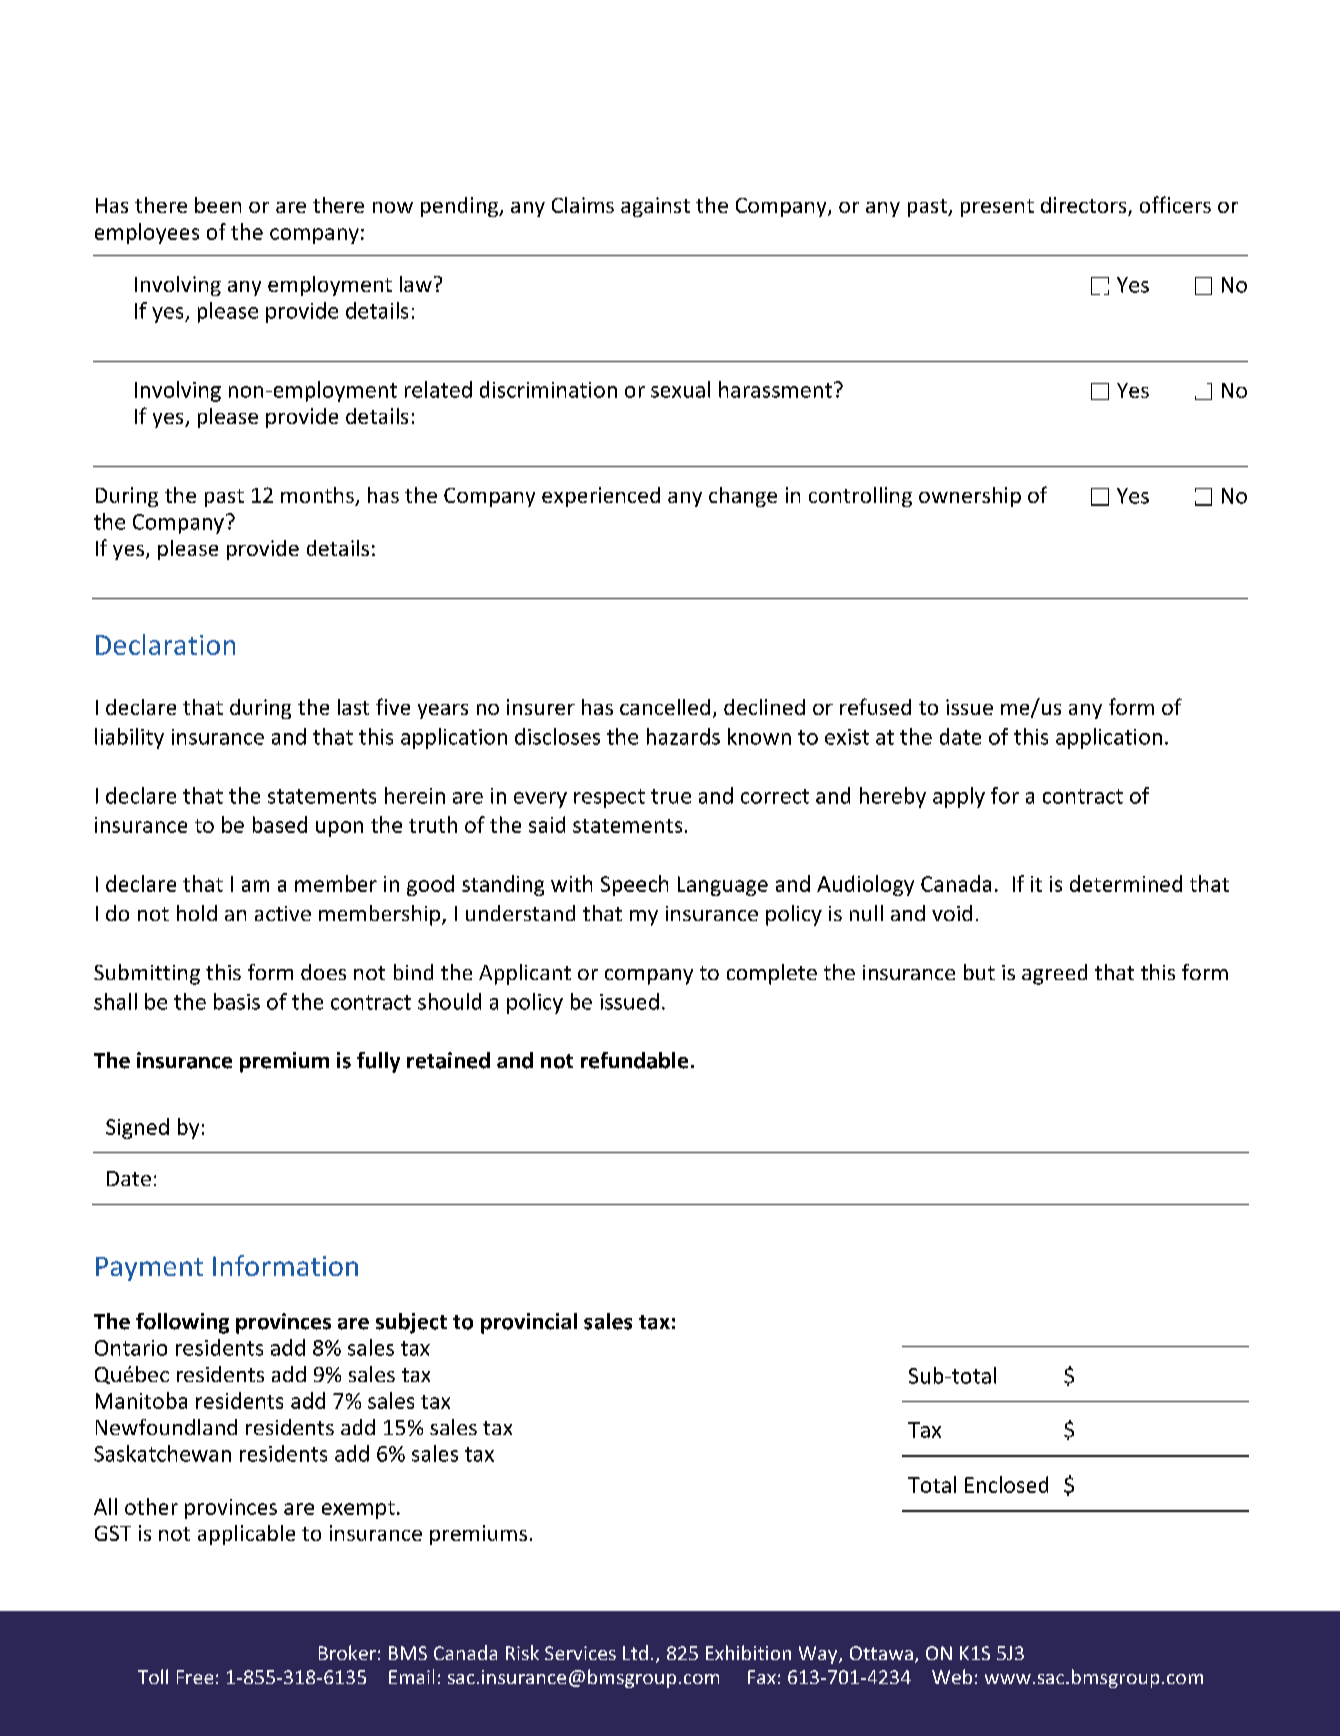  Describe the element at coordinates (634, 1060) in the screenshot. I see `refundable` at that location.
